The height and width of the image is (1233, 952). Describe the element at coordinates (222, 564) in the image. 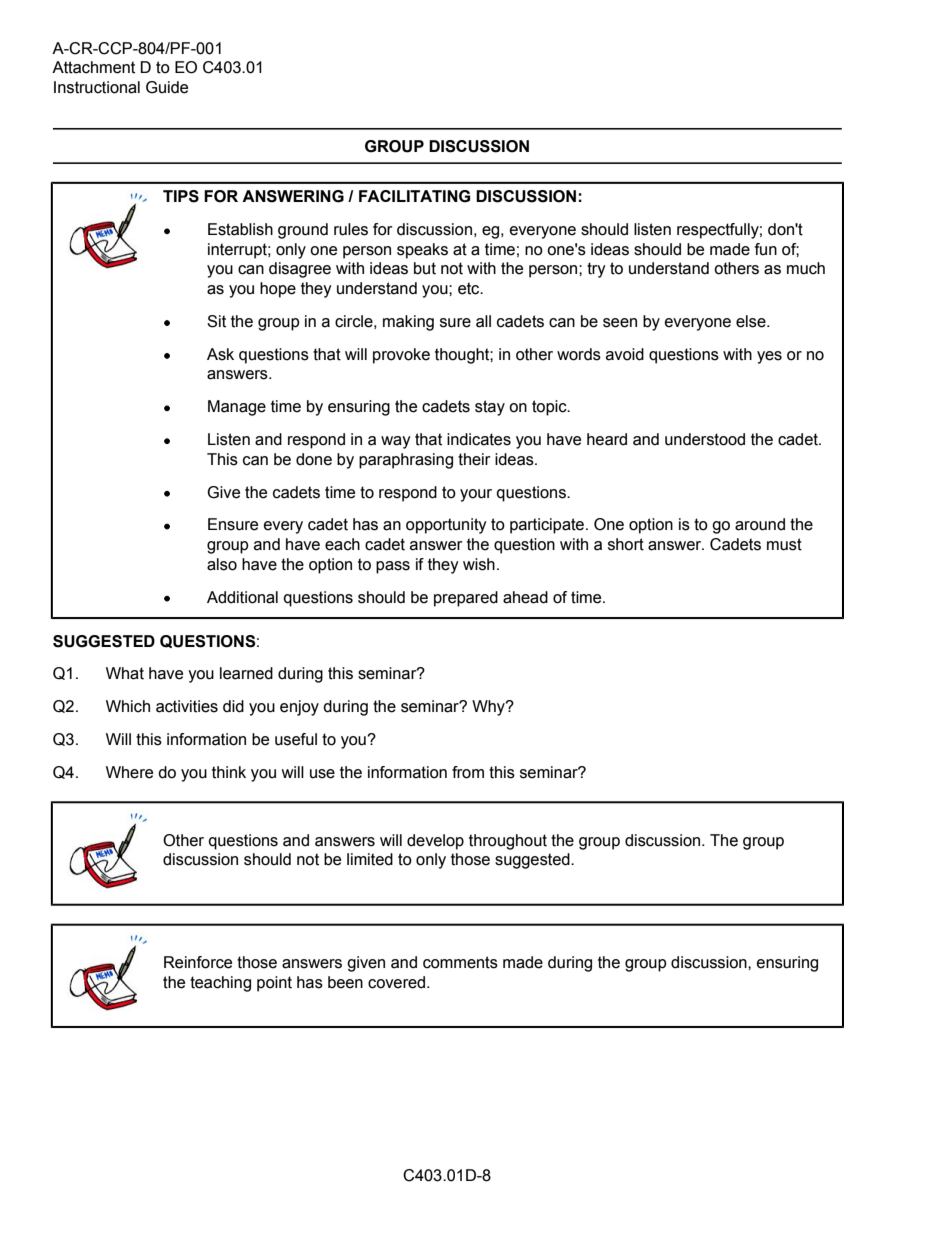

I see `also` at that location.
